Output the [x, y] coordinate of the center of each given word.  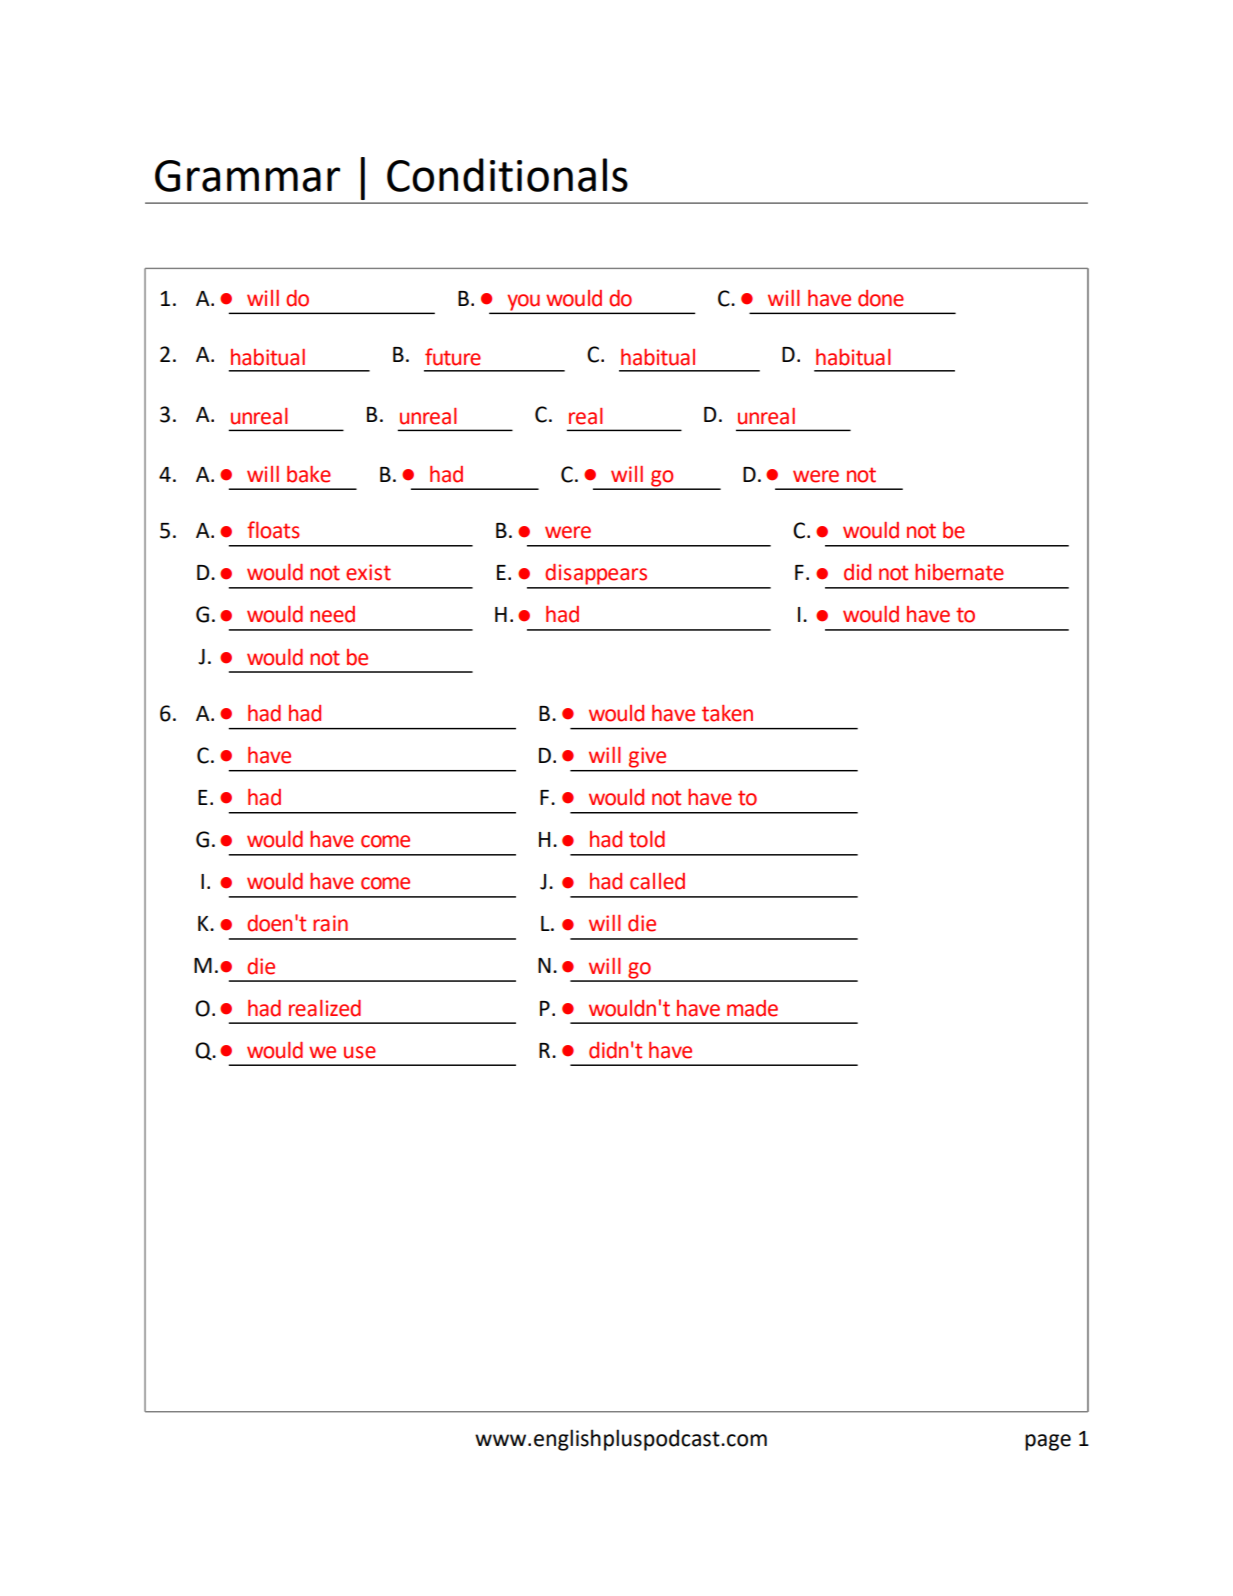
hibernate [959, 572]
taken [727, 713]
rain [330, 923]
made [752, 1008]
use [360, 1052]
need [332, 614]
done [881, 298]
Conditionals [507, 175]
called [657, 881]
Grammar [247, 176]
